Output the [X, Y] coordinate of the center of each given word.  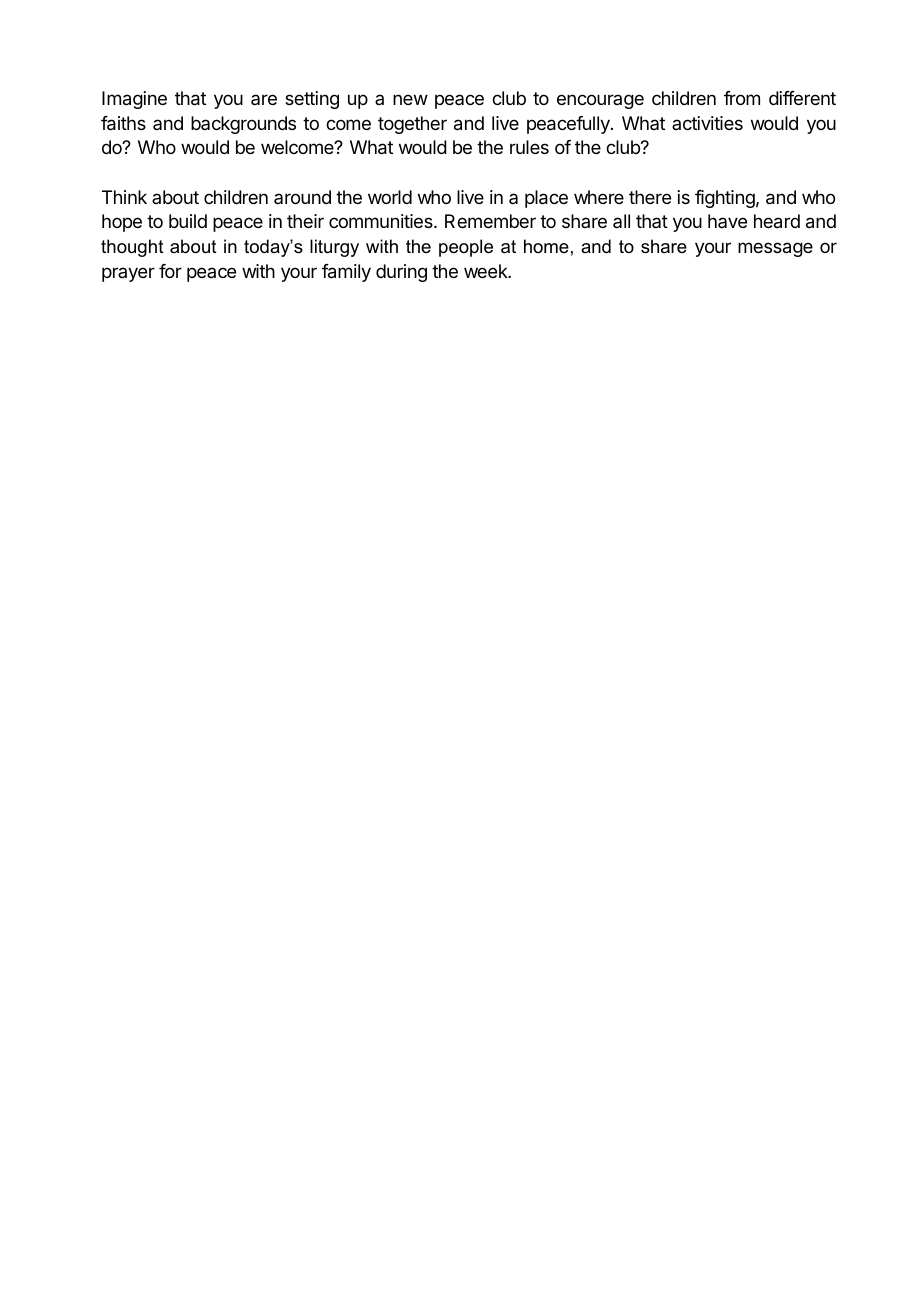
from [742, 98]
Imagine [134, 100]
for [170, 271]
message [775, 249]
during [401, 273]
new [410, 99]
